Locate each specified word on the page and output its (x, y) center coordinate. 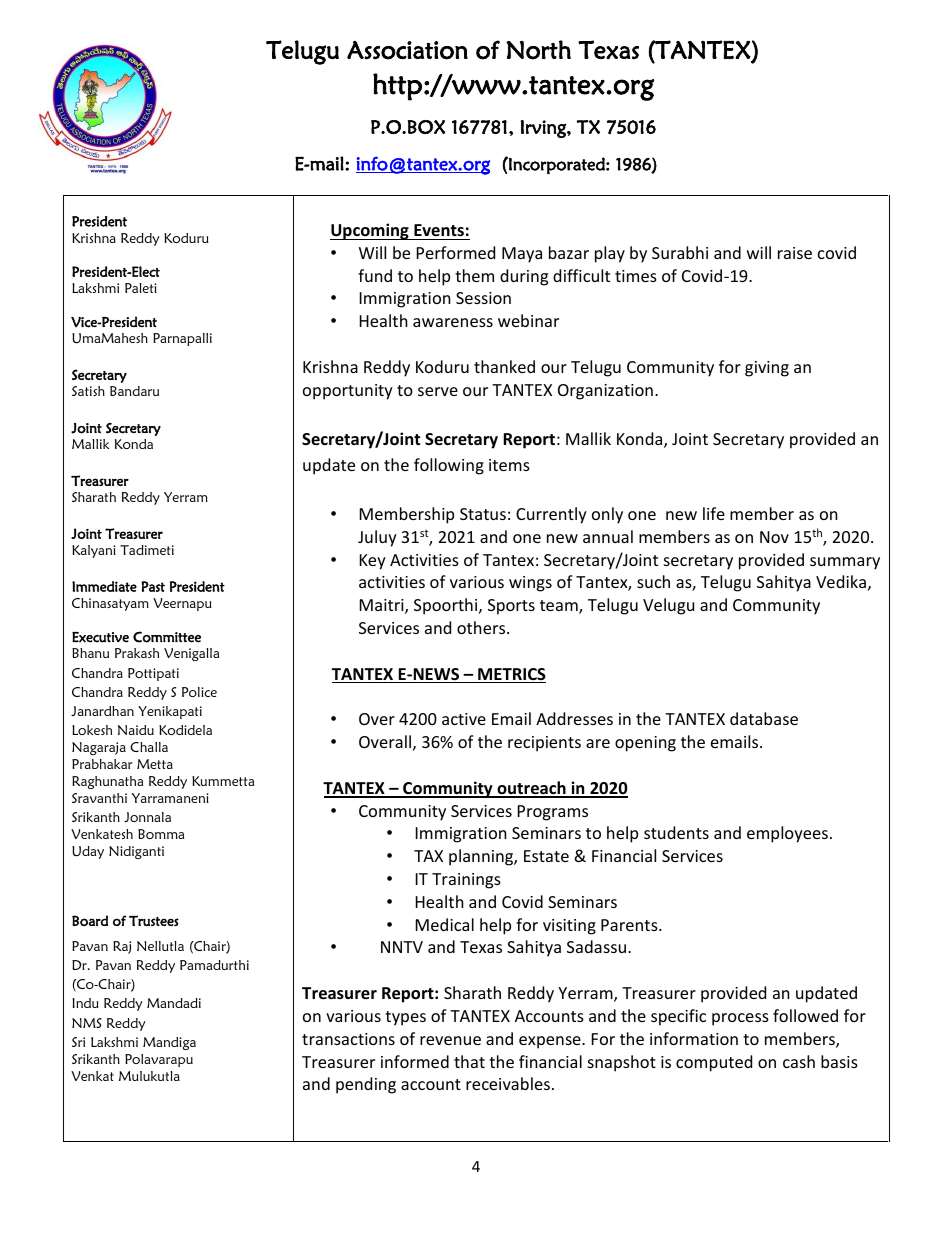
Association (407, 50)
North (538, 50)
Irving (544, 129)
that (469, 1061)
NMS (87, 1023)
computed (714, 1063)
